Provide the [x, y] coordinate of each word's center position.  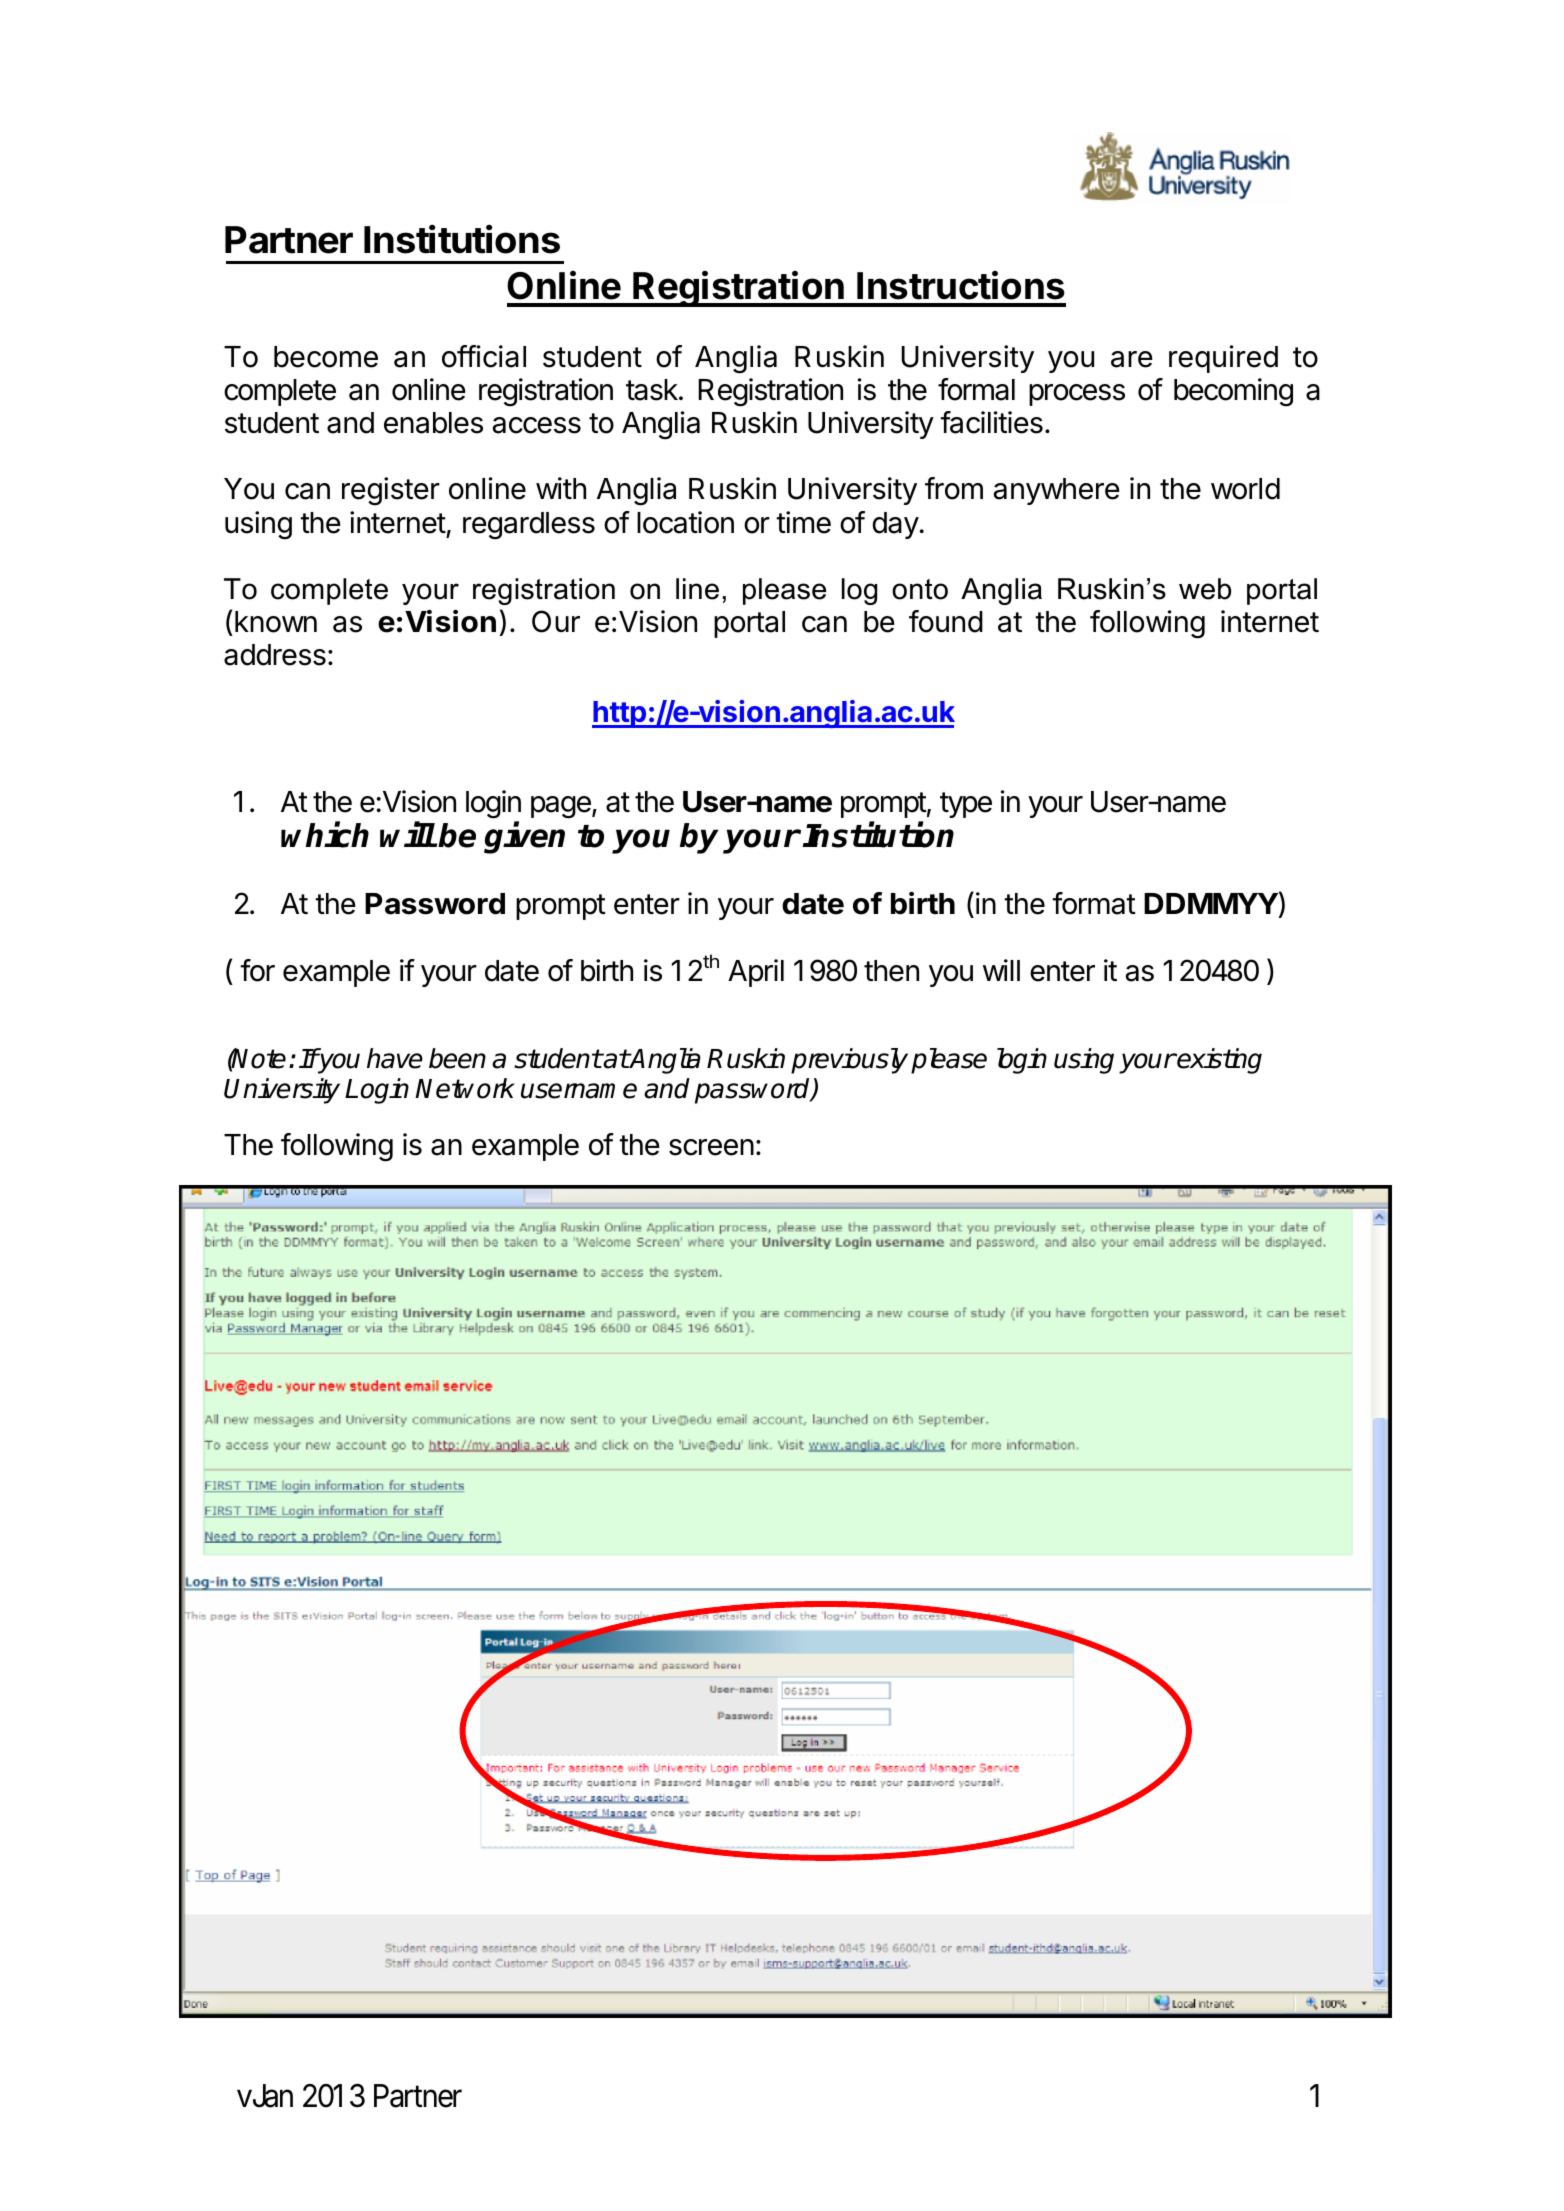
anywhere [1057, 491]
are [1132, 359]
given [524, 838]
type [966, 805]
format [1094, 903]
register [391, 491]
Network [465, 1088]
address [275, 655]
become [326, 357]
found [946, 621]
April [756, 973]
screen [711, 1147]
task [653, 390]
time [803, 522]
